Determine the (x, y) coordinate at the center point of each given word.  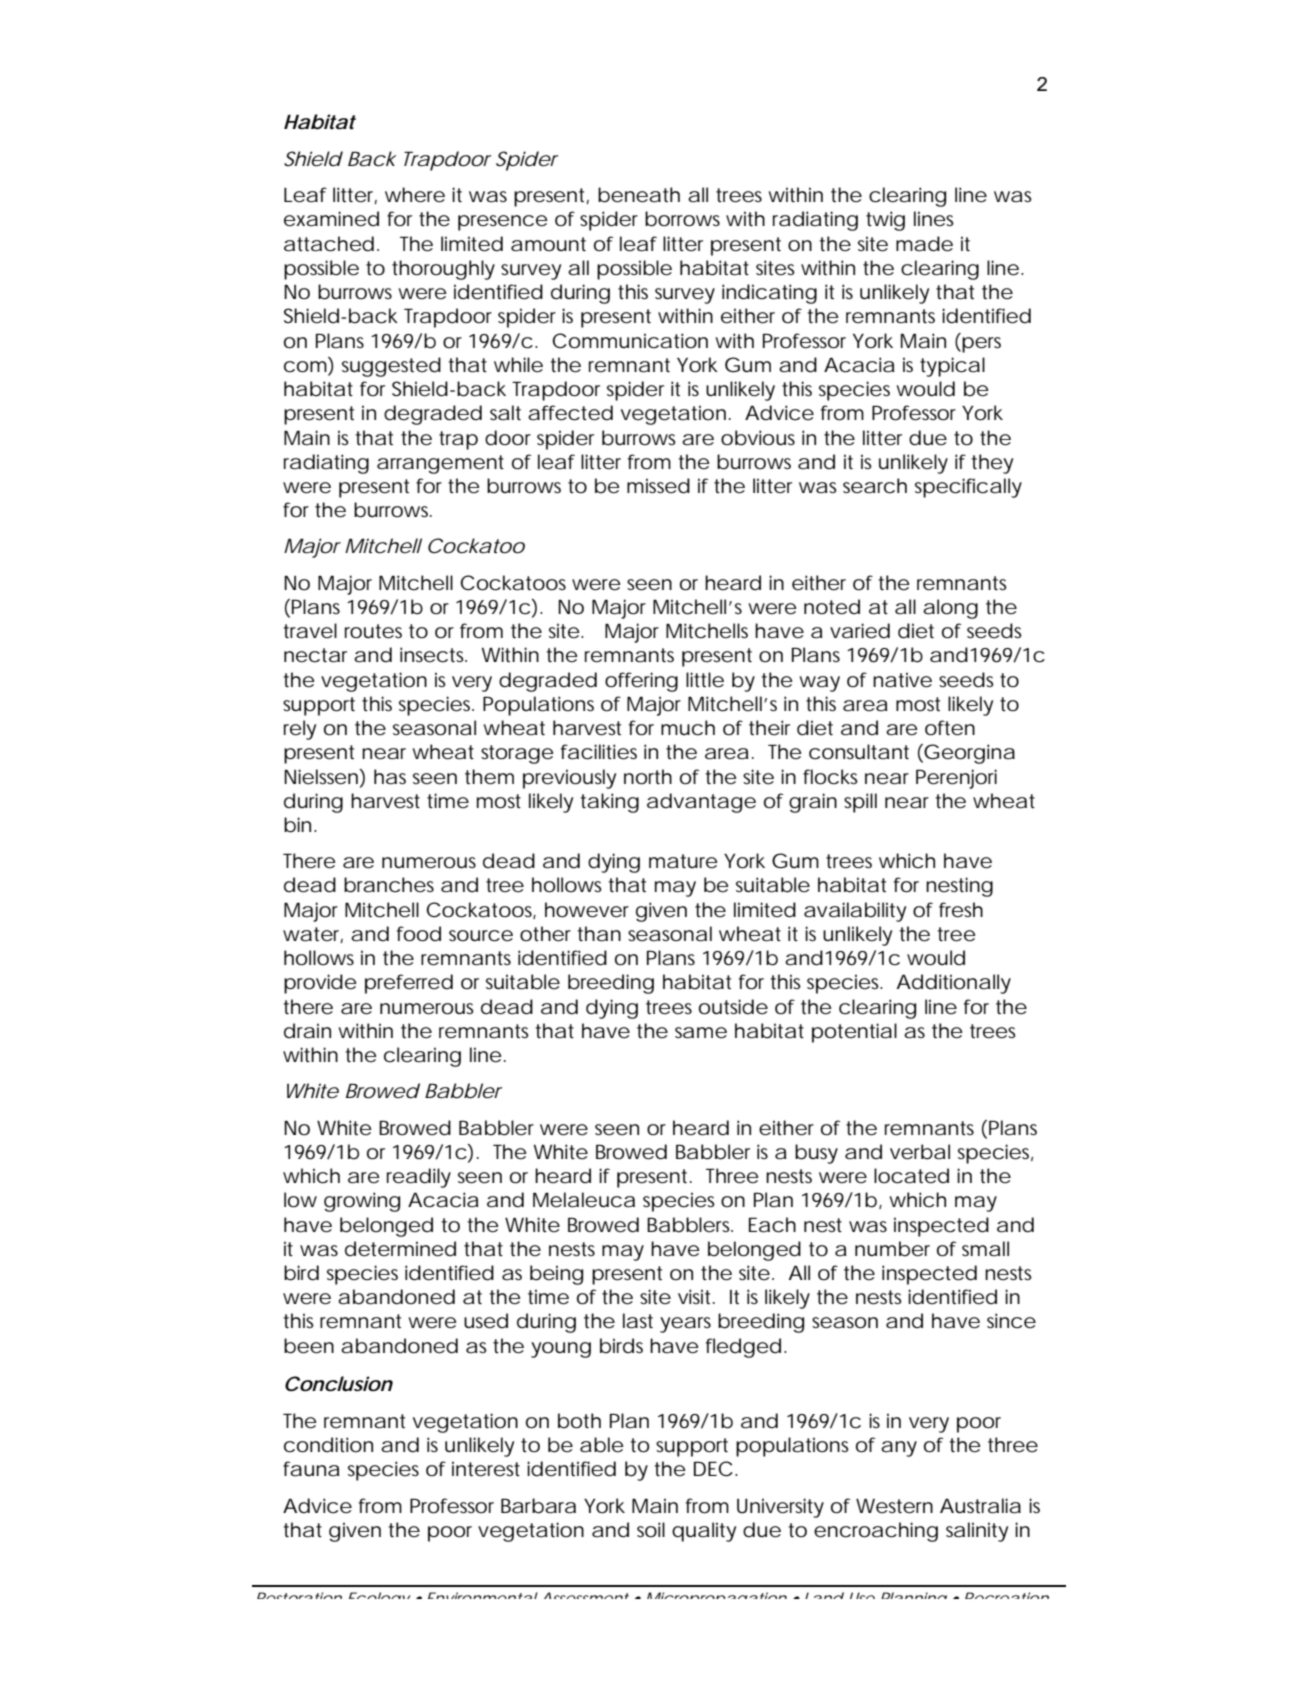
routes (373, 631)
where (415, 195)
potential (854, 1033)
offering (641, 682)
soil (651, 1530)
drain (307, 1031)
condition (328, 1445)
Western (894, 1506)
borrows (682, 219)
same (701, 1033)
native (902, 680)
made (924, 244)
